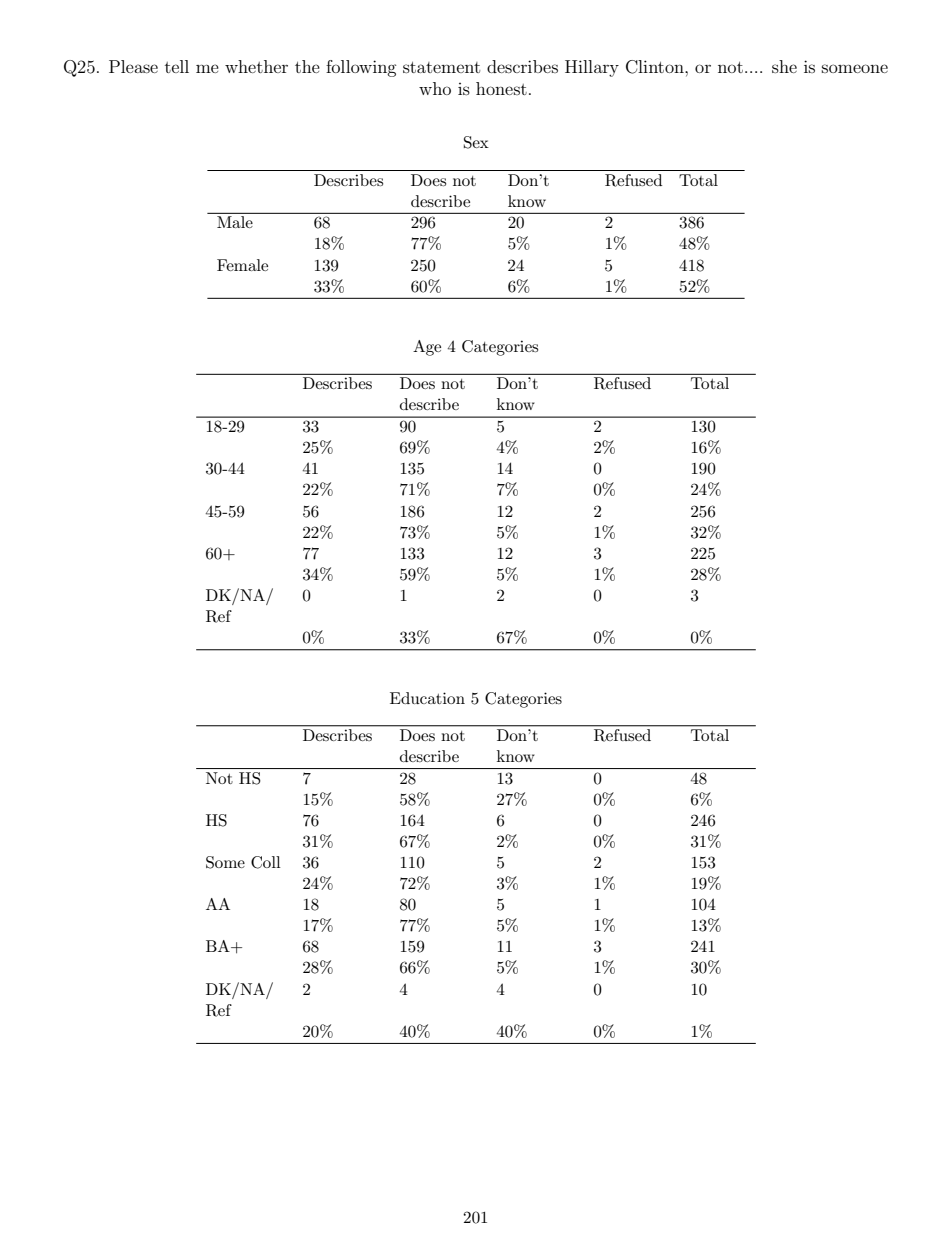 The width and height of the document is (952, 1233). What do you see at coordinates (427, 348) in the document?
I see `Age` at bounding box center [427, 348].
